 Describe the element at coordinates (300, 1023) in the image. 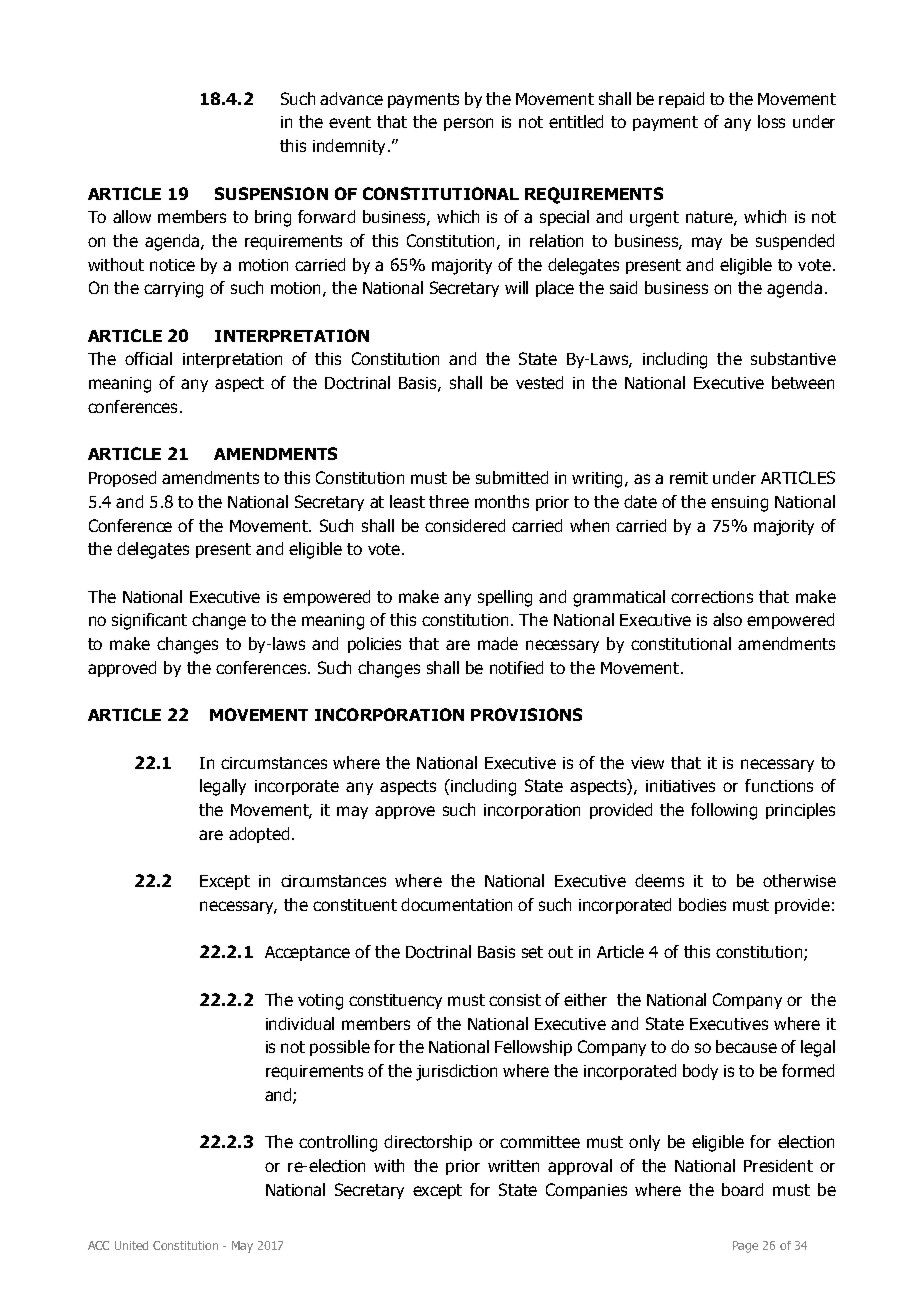

I see `individual` at that location.
